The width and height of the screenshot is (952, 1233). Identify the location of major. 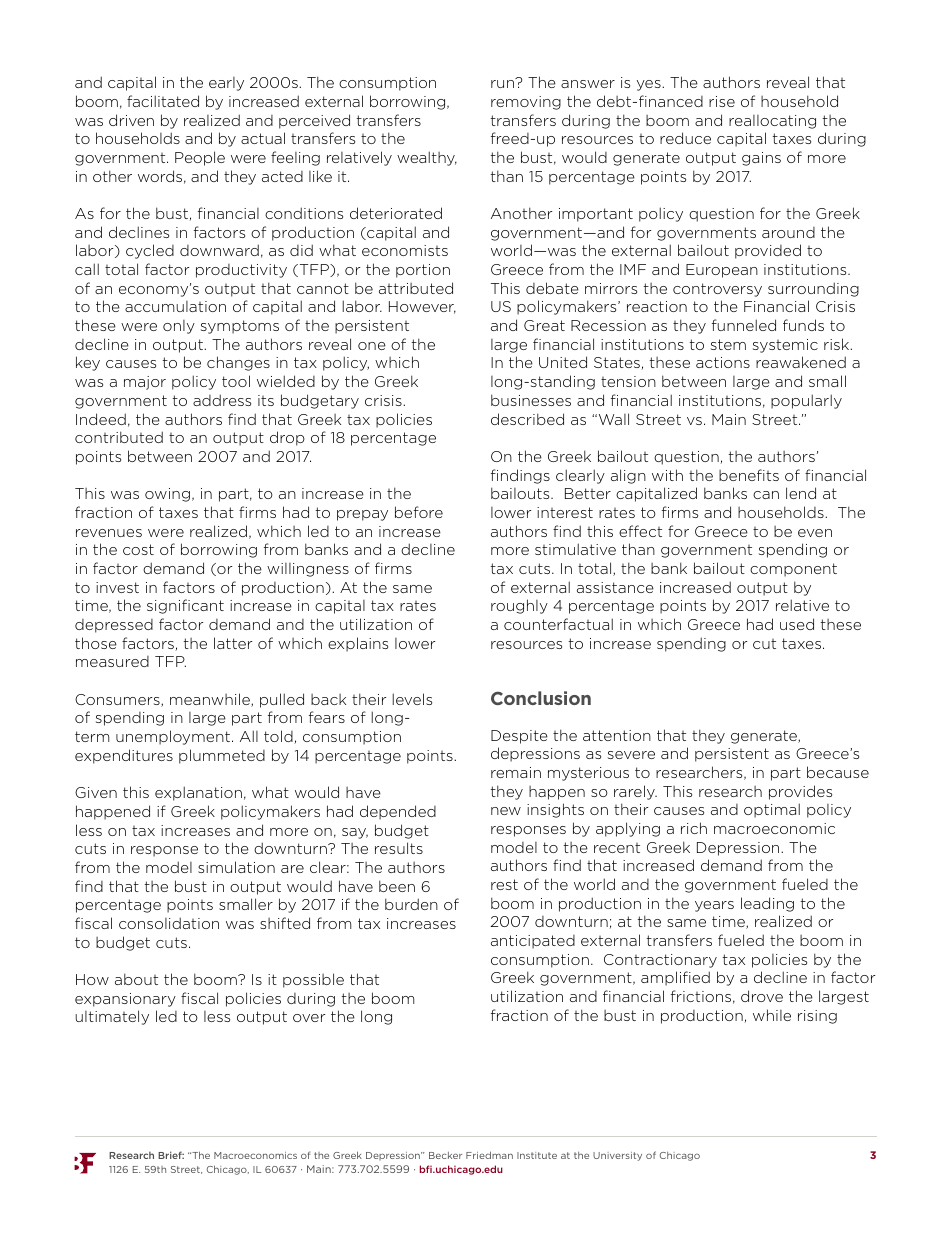
(145, 383).
